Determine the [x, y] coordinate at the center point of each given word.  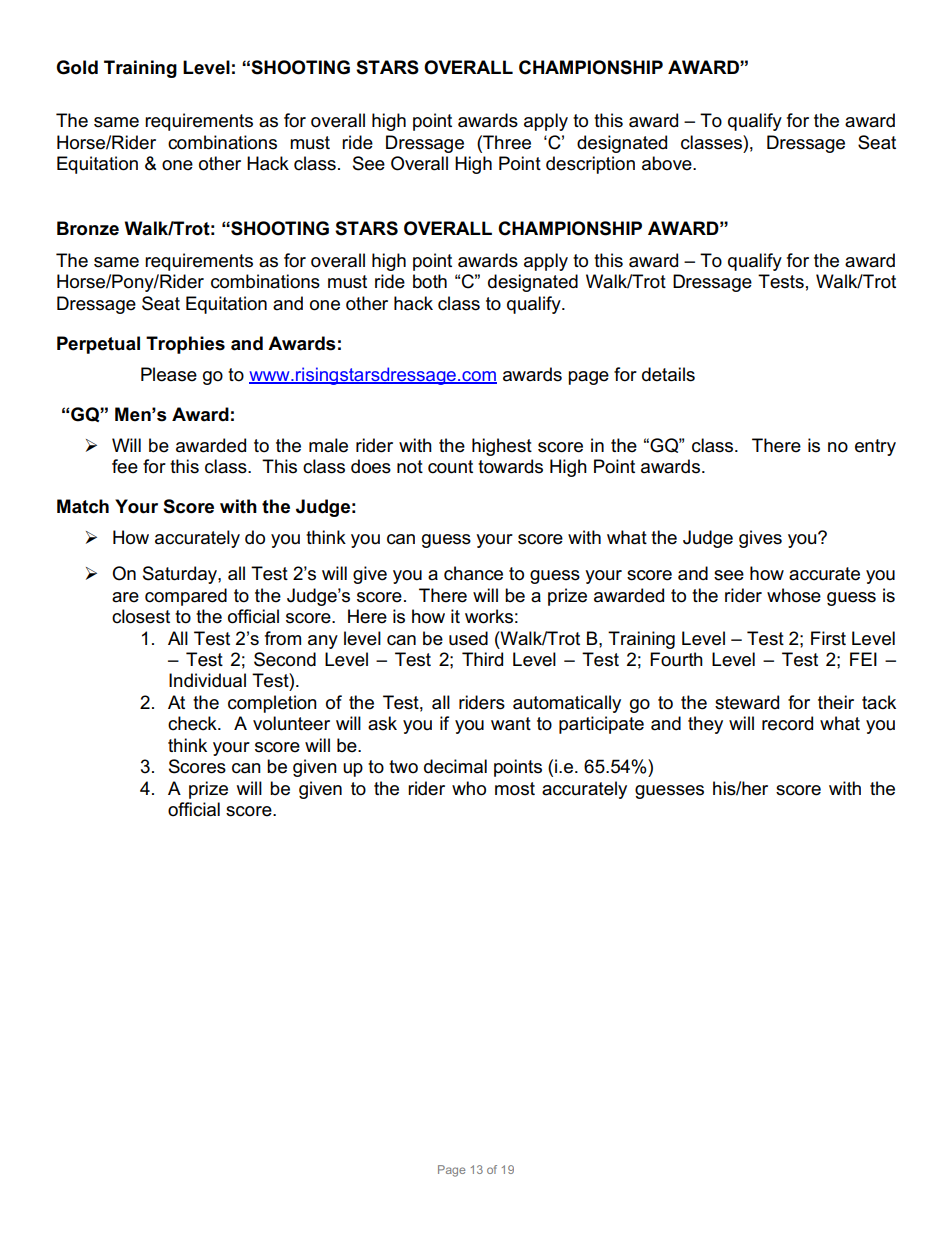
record [787, 723]
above [668, 163]
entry [875, 447]
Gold [77, 67]
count [450, 467]
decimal [455, 766]
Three [506, 142]
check [193, 723]
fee [125, 466]
